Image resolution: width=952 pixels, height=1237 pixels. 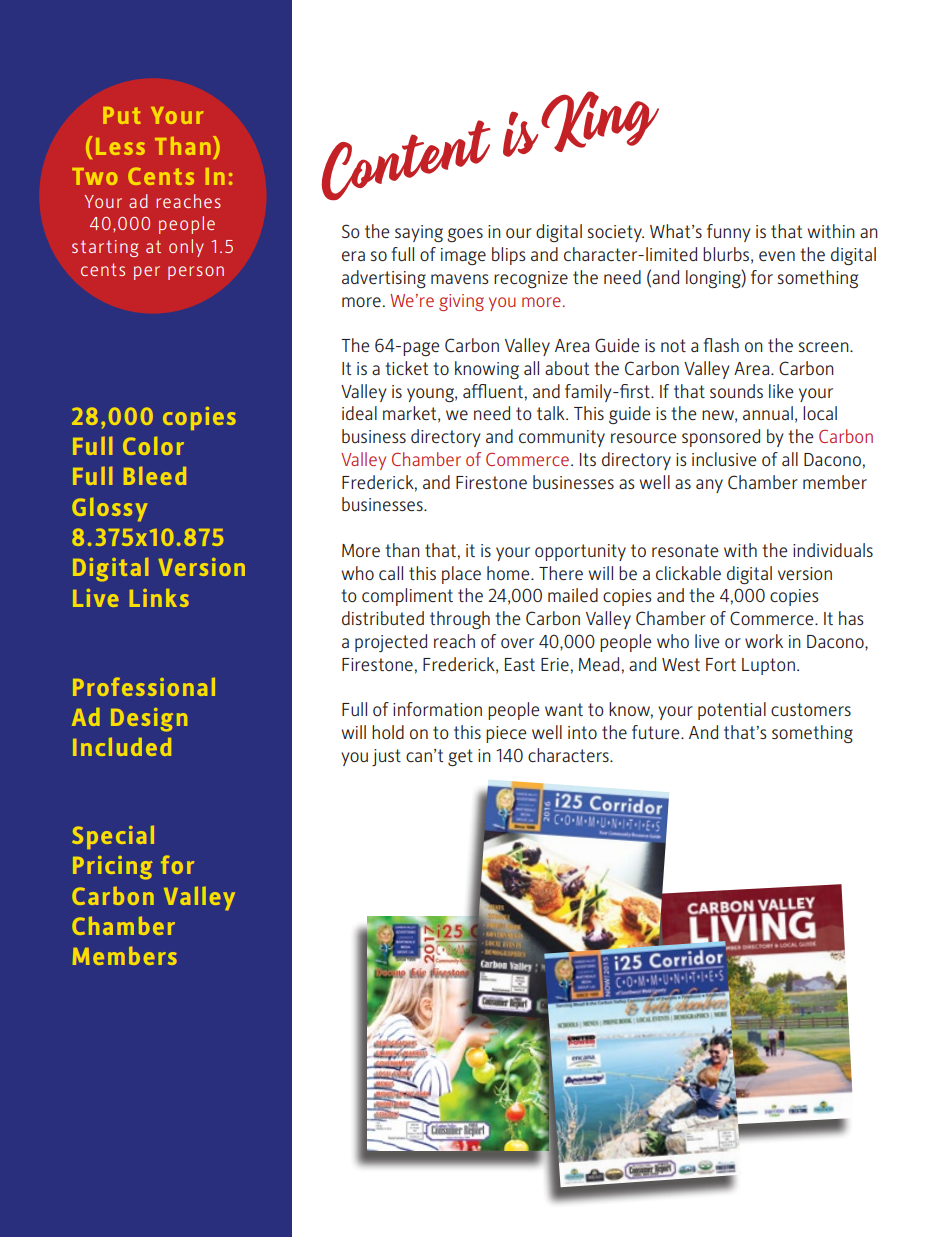 What do you see at coordinates (460, 757) in the screenshot?
I see `get` at bounding box center [460, 757].
